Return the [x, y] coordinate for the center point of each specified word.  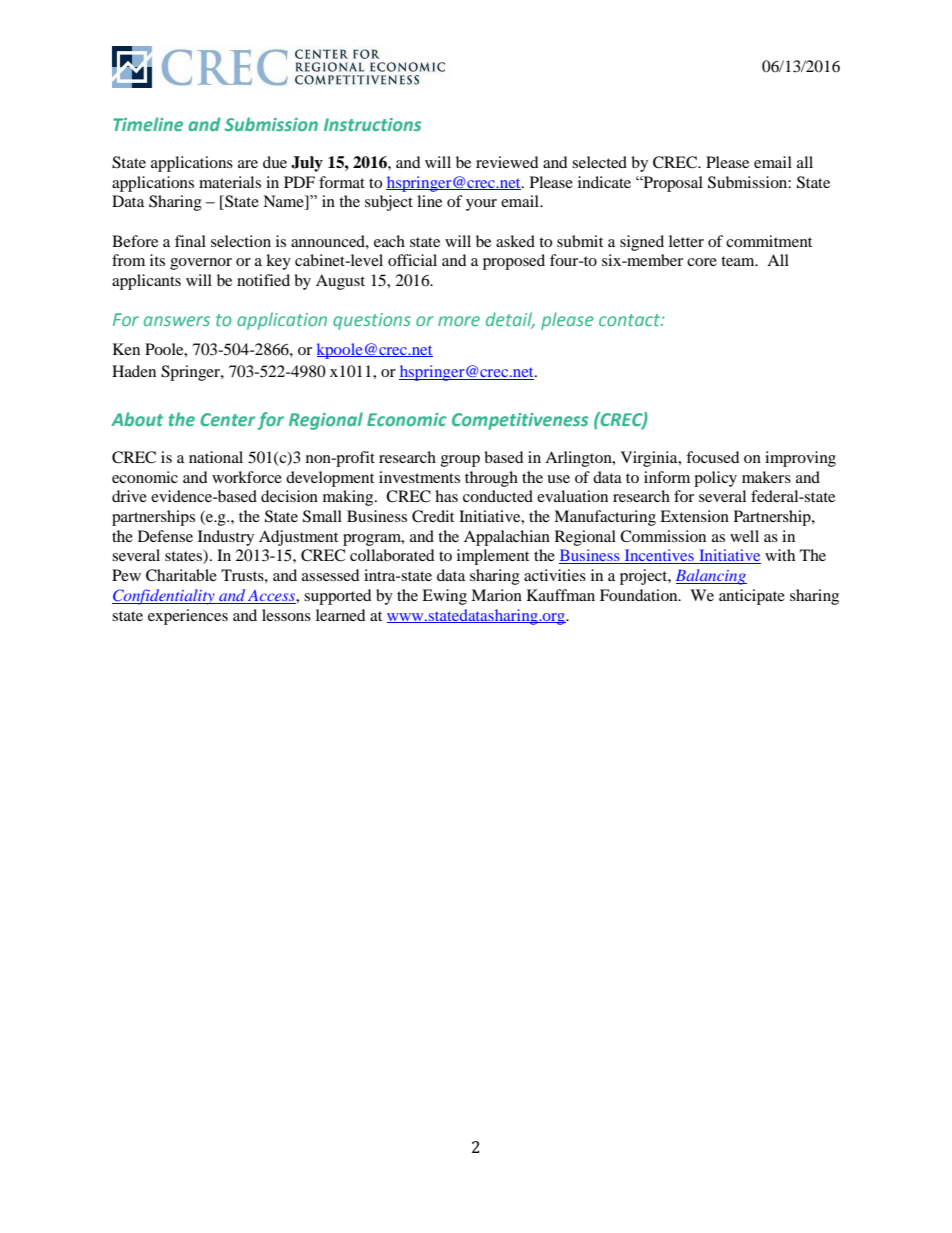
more [459, 321]
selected [599, 162]
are [248, 164]
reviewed [507, 162]
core [702, 262]
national [216, 457]
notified [263, 280]
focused [713, 457]
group [460, 461]
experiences [188, 617]
